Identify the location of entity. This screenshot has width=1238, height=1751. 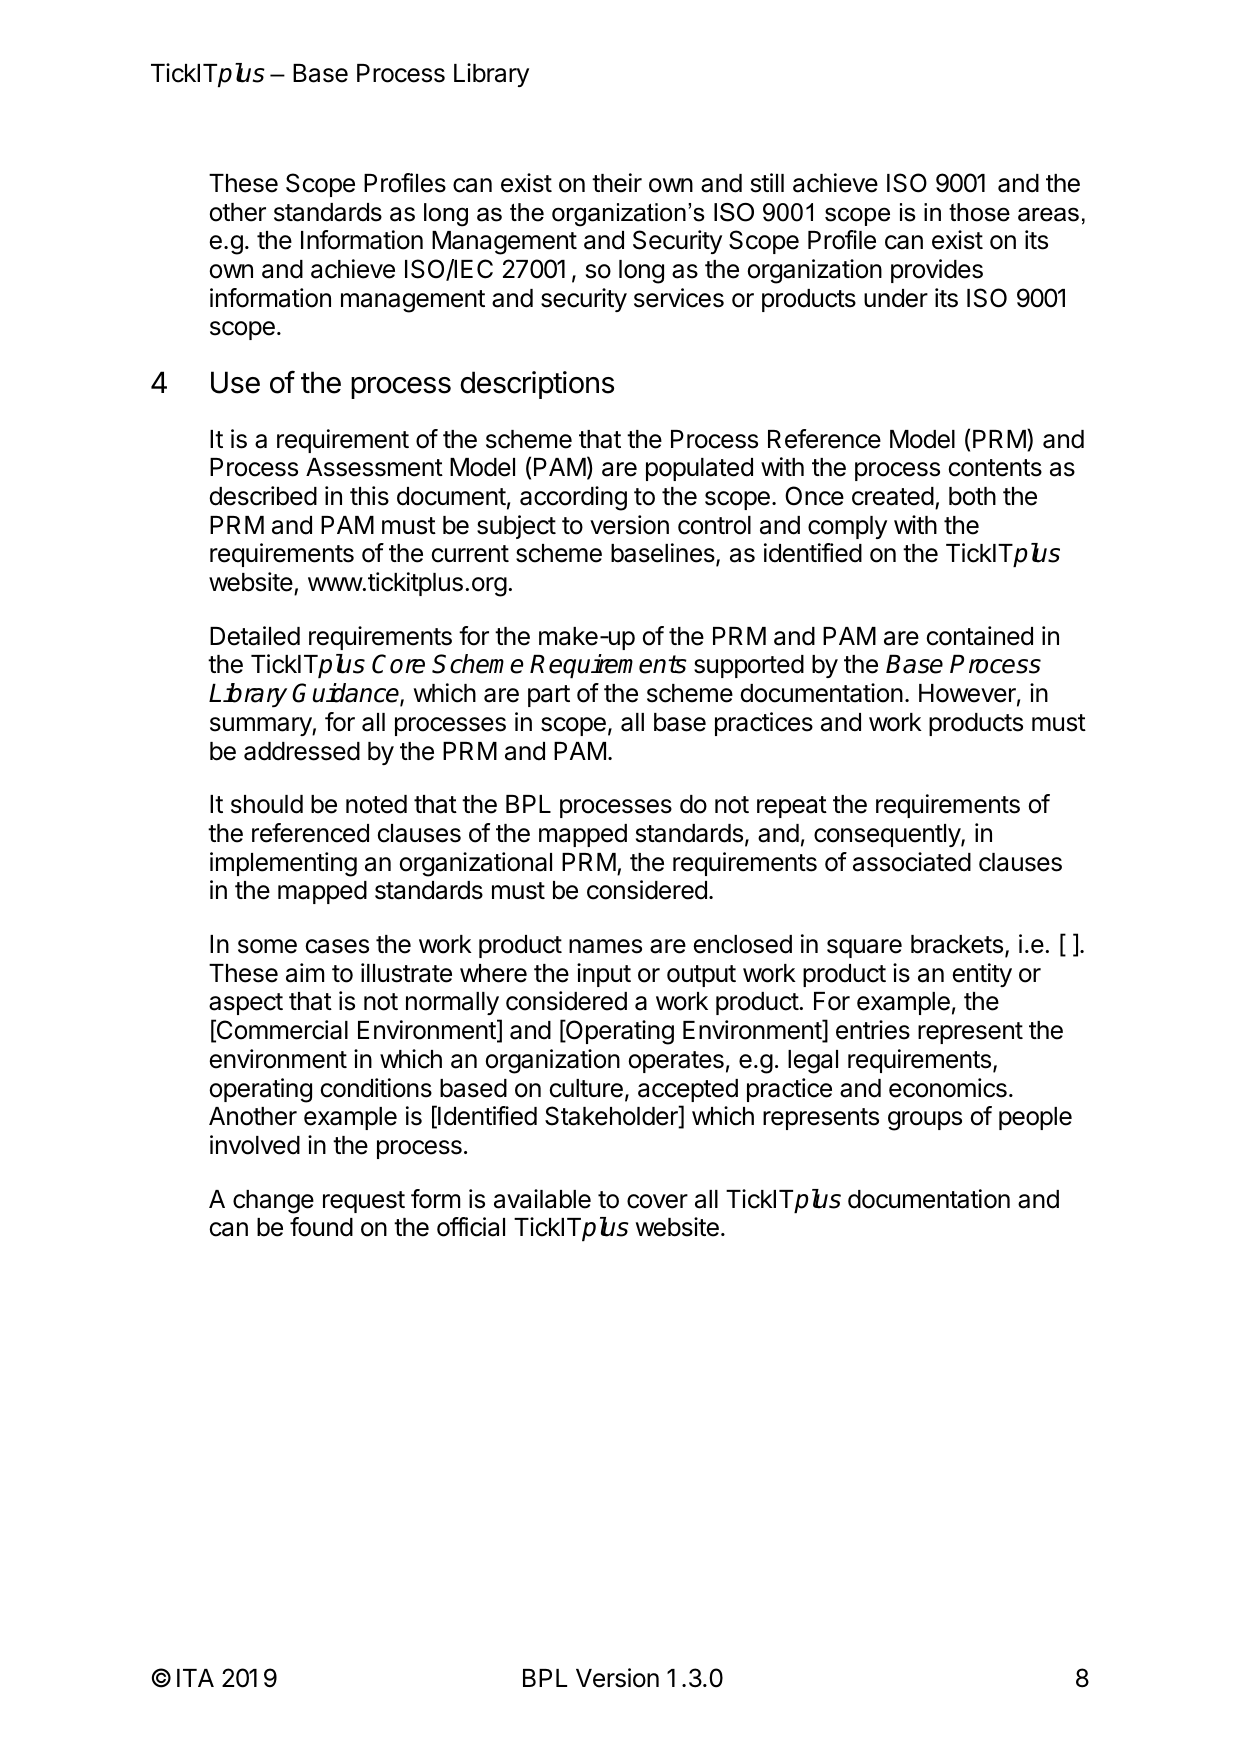
(982, 975).
